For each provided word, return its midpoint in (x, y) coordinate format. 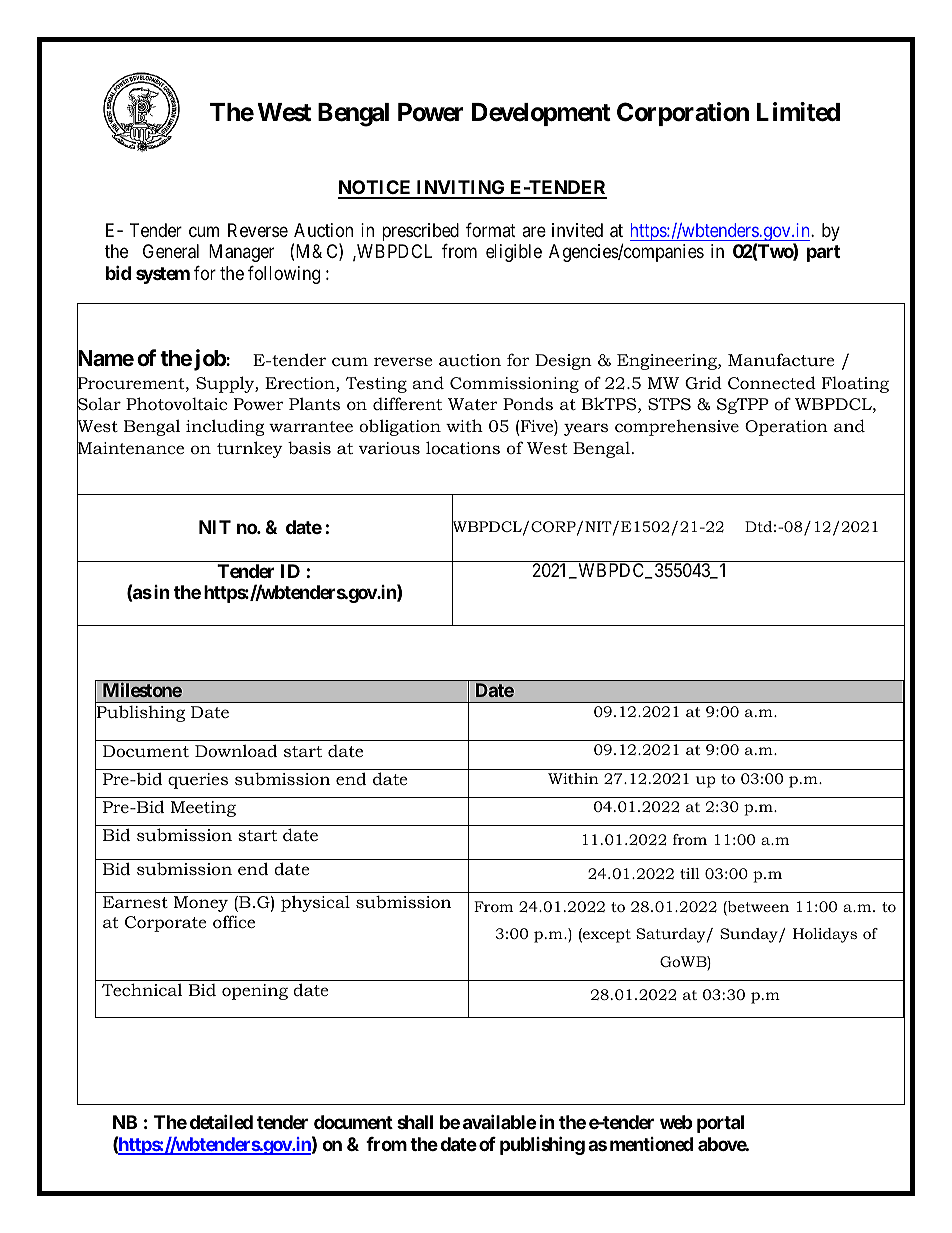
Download (236, 750)
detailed (221, 1121)
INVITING (461, 189)
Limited (798, 112)
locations (463, 447)
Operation (786, 428)
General (171, 251)
